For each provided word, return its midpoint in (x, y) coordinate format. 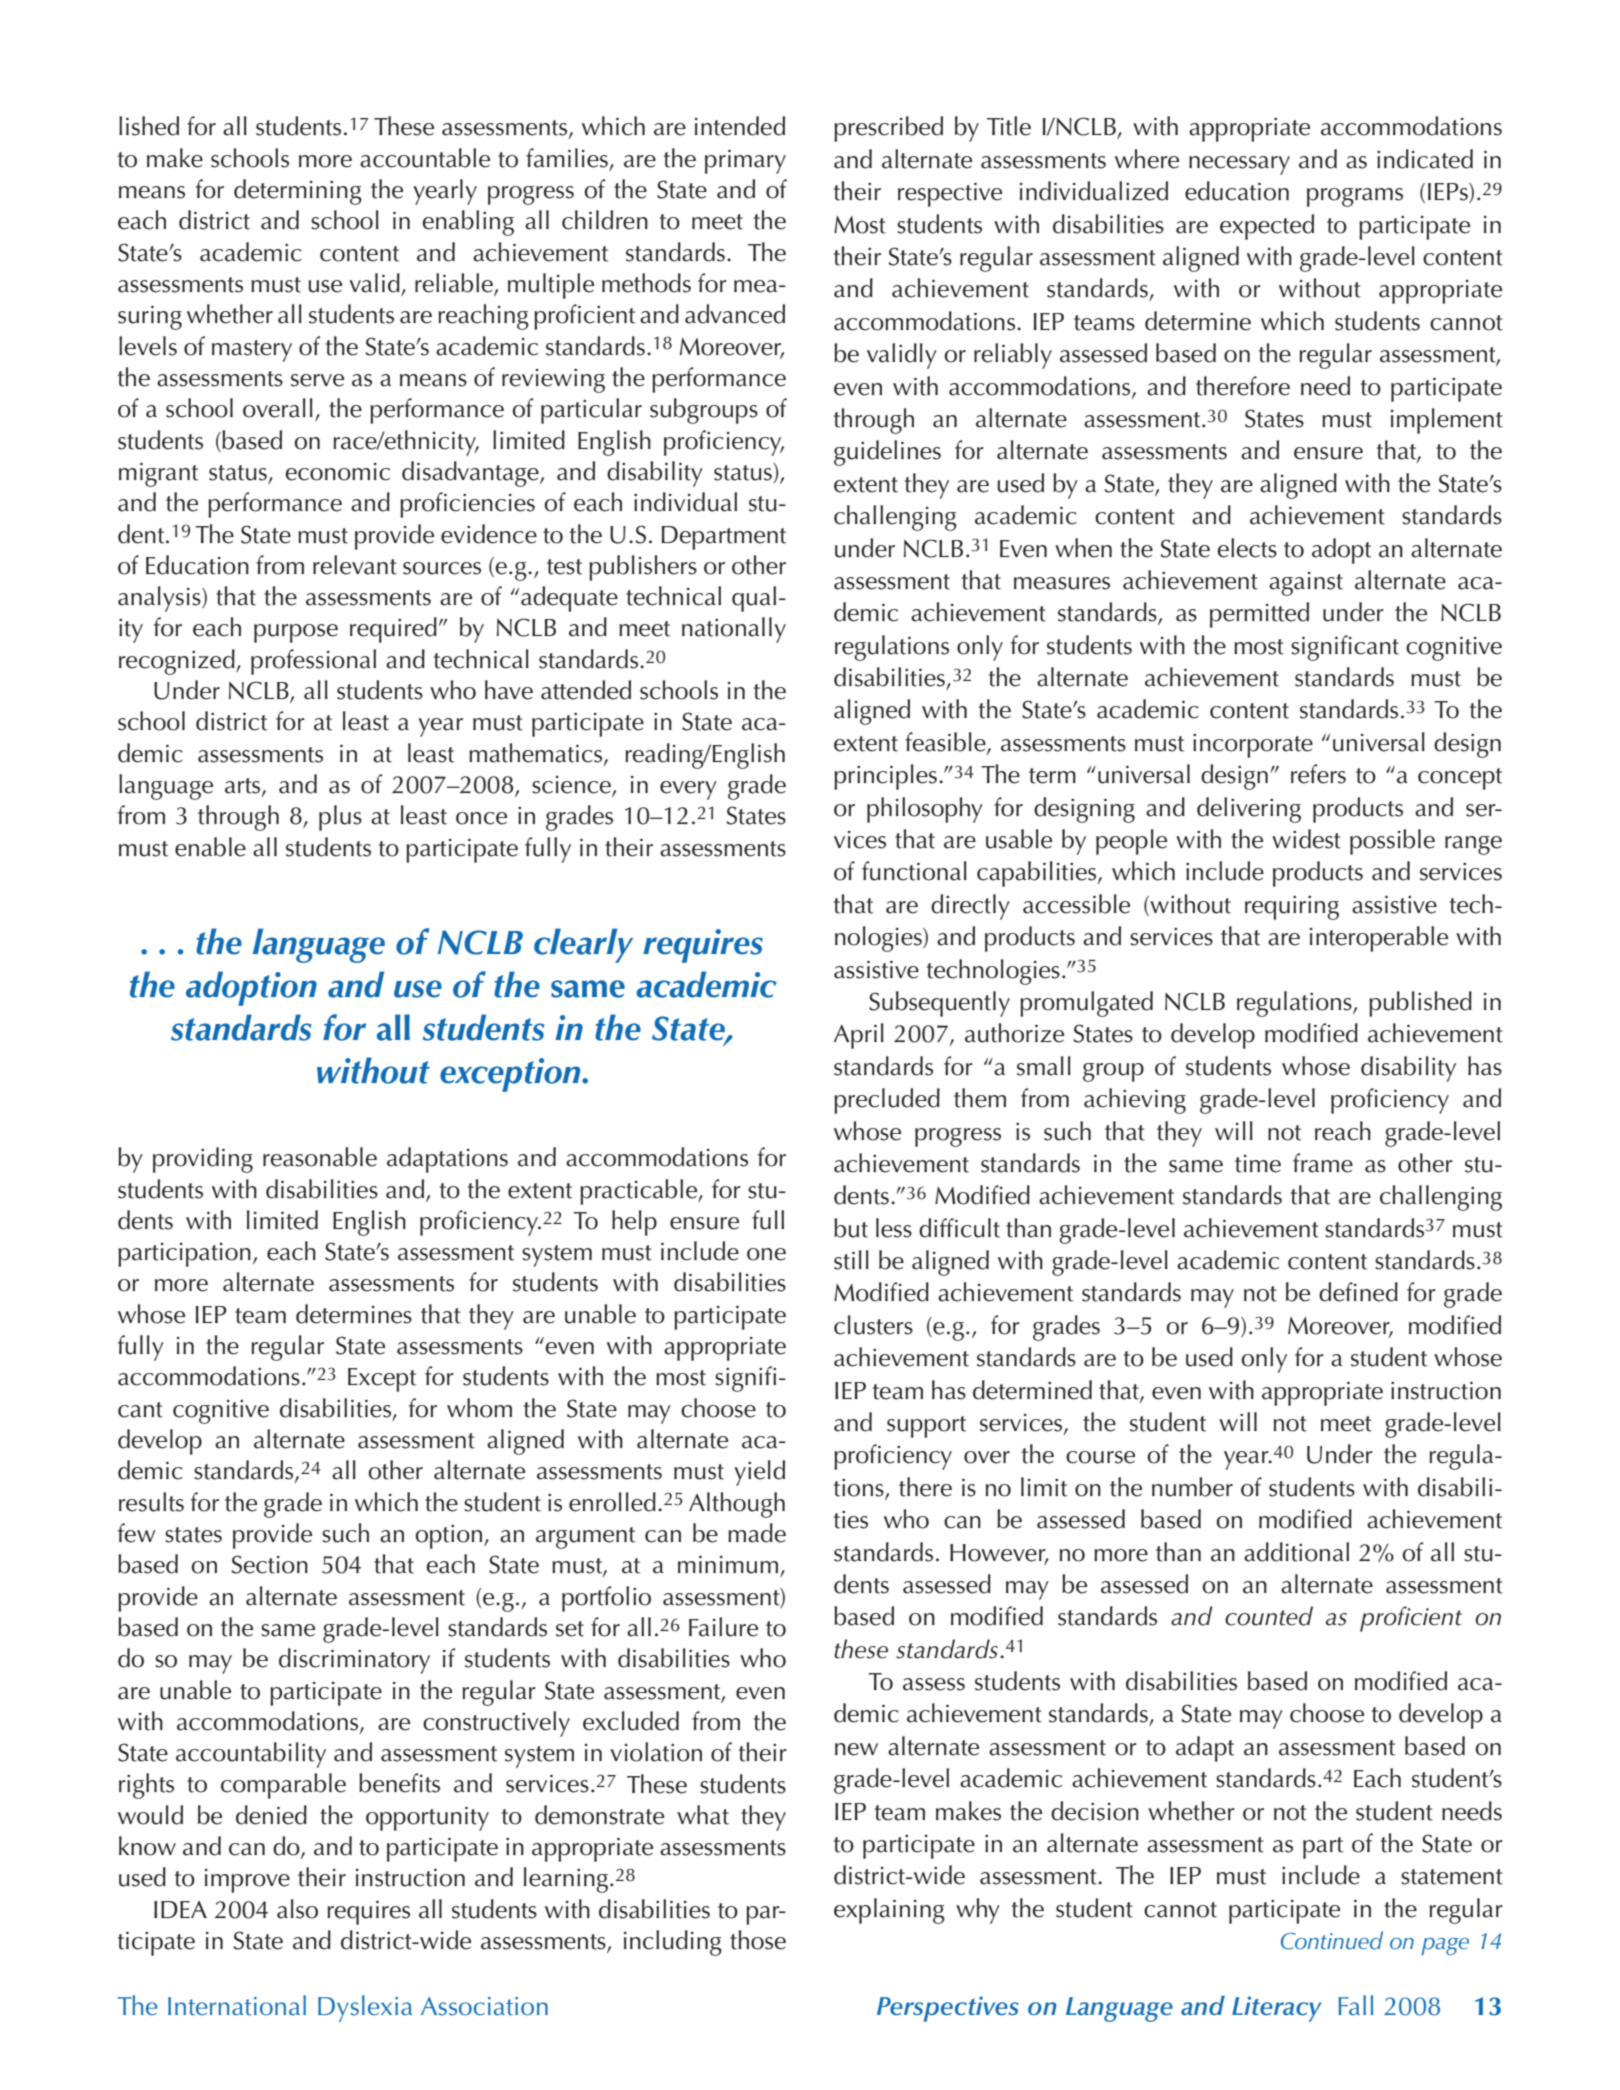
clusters (873, 1325)
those (758, 1940)
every (688, 790)
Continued (1332, 1940)
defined (1358, 1292)
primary (745, 161)
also (297, 1909)
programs (1355, 197)
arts (244, 787)
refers (1318, 774)
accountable (425, 158)
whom (479, 1408)
